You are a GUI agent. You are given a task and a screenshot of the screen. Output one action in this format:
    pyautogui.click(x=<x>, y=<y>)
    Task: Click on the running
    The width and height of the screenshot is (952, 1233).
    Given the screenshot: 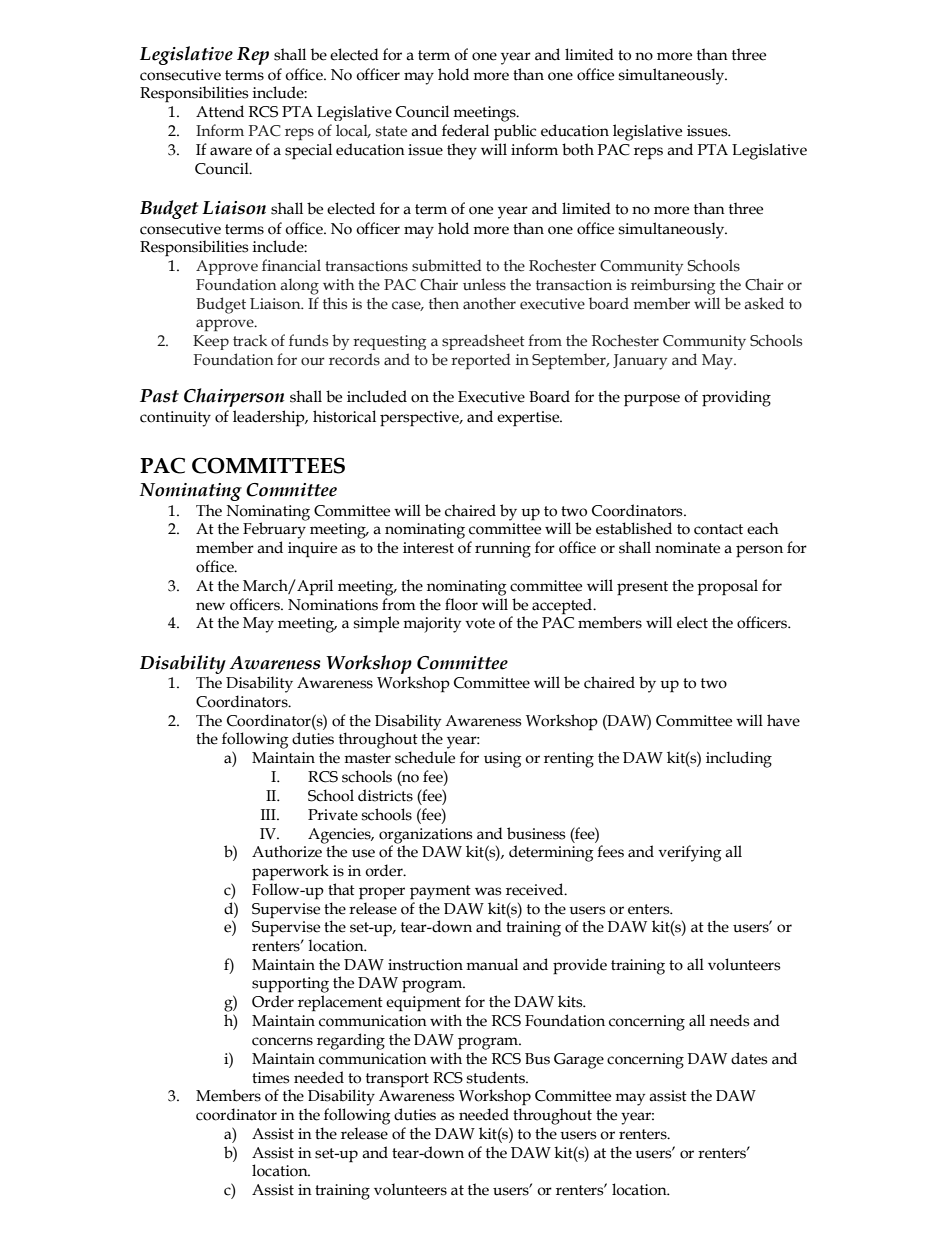 What is the action you would take?
    pyautogui.click(x=503, y=550)
